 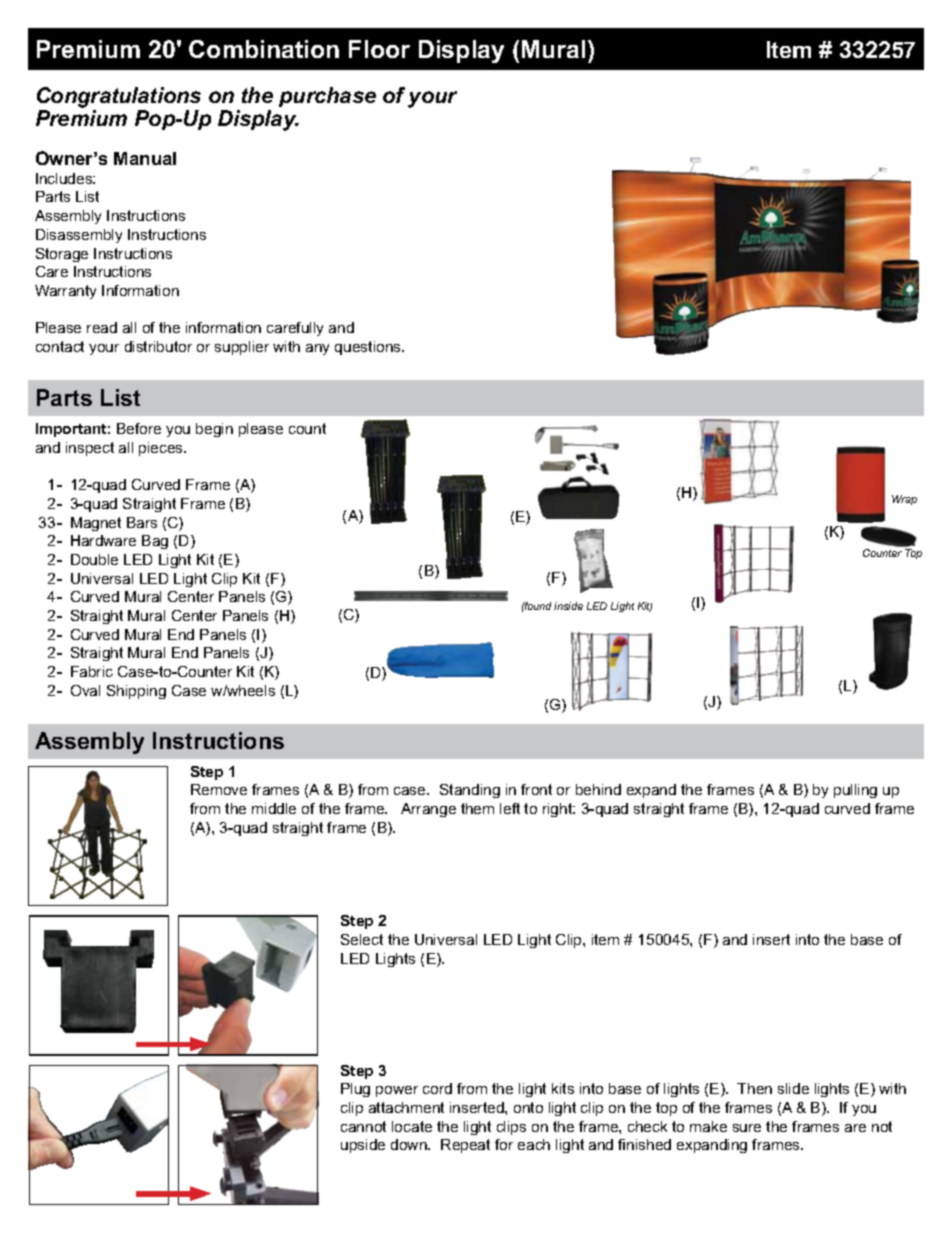 What do you see at coordinates (119, 97) in the screenshot?
I see `Congratulations` at bounding box center [119, 97].
